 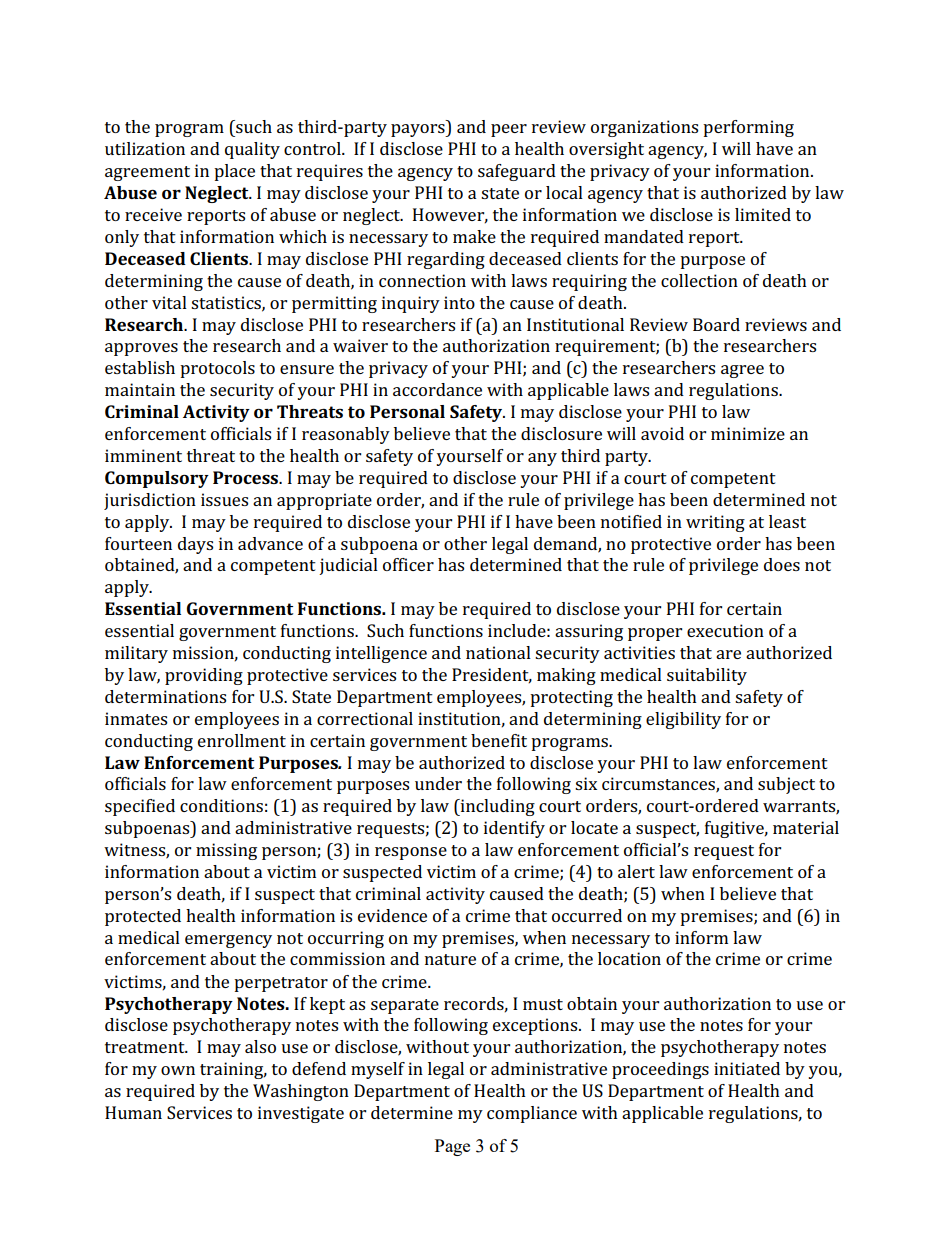 I want to click on performing, so click(x=748, y=128).
